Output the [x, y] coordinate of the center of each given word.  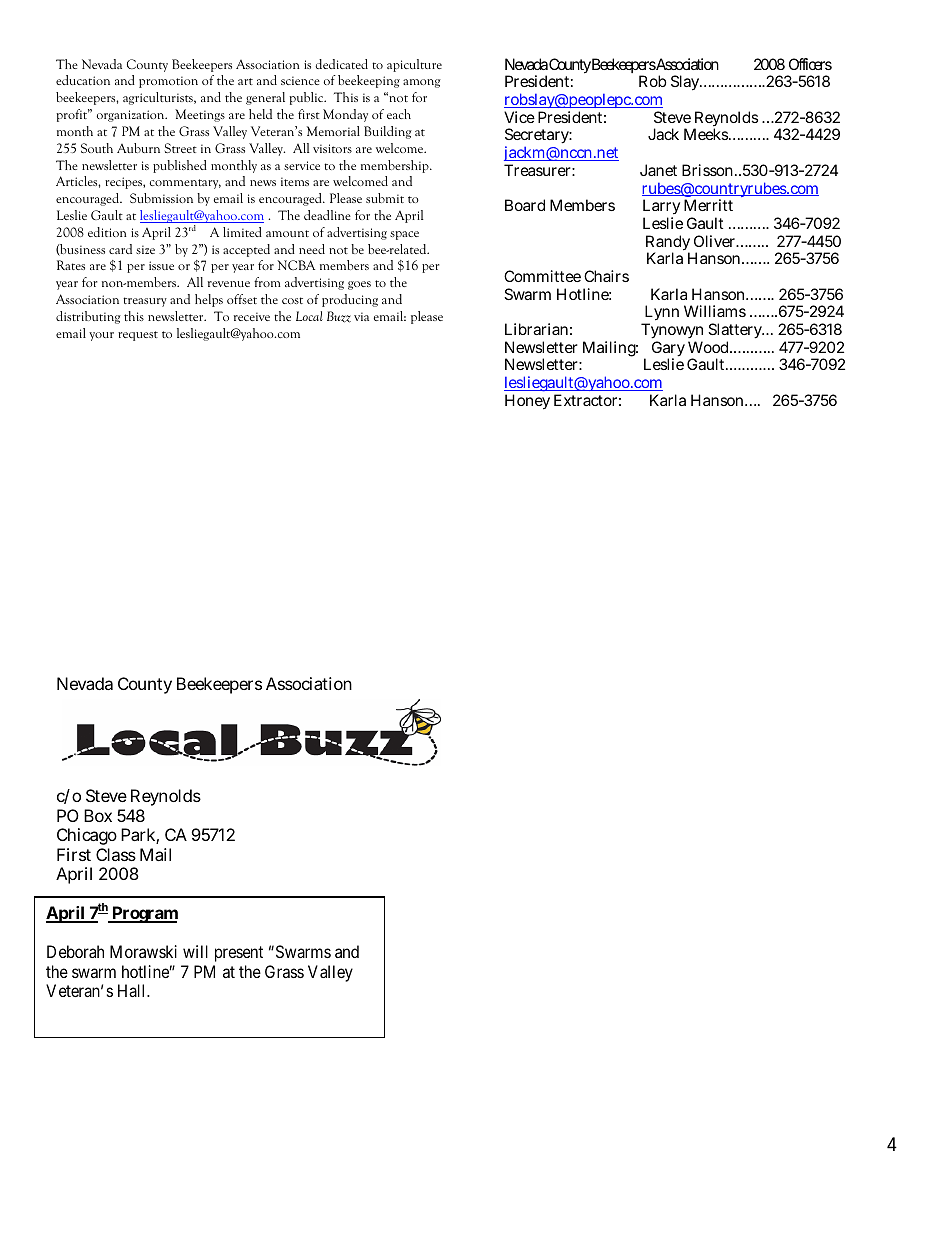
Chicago [87, 838]
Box [98, 815]
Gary [668, 350]
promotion [168, 82]
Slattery [736, 332]
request [138, 336]
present [239, 954]
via [361, 316]
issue [161, 265]
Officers [810, 64]
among [422, 83]
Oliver [716, 241]
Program [144, 914]
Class [116, 854]
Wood [710, 347]
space [404, 235]
